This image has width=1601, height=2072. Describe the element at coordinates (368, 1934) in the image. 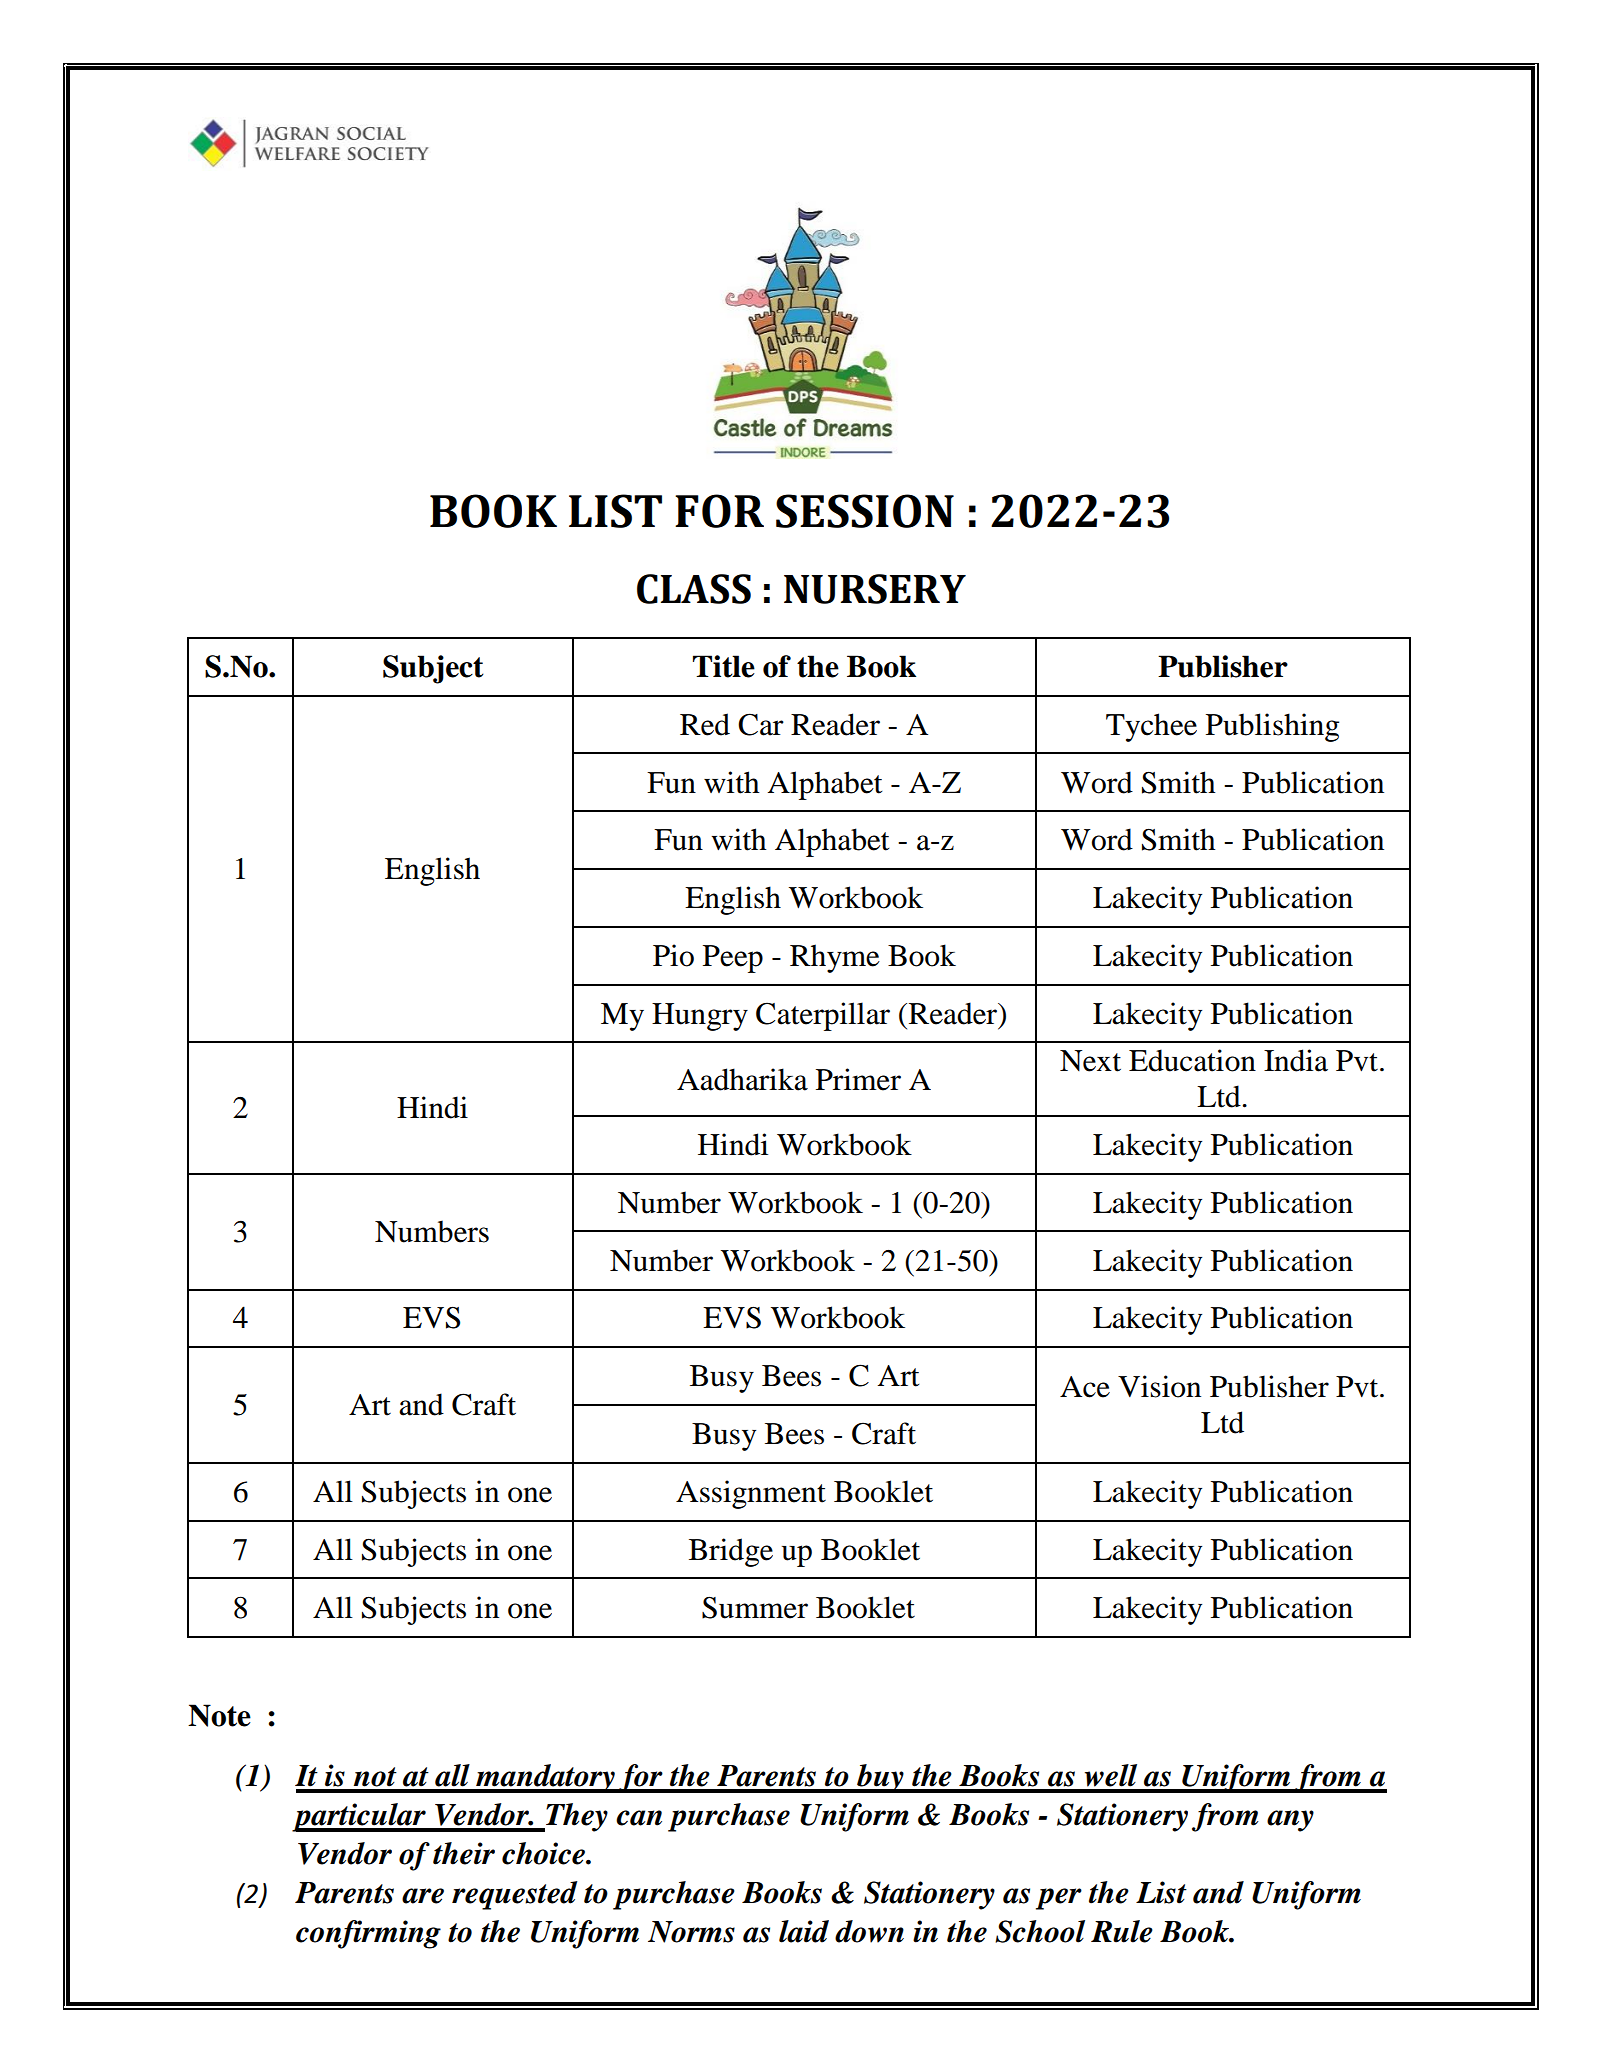

I see `confirming` at that location.
